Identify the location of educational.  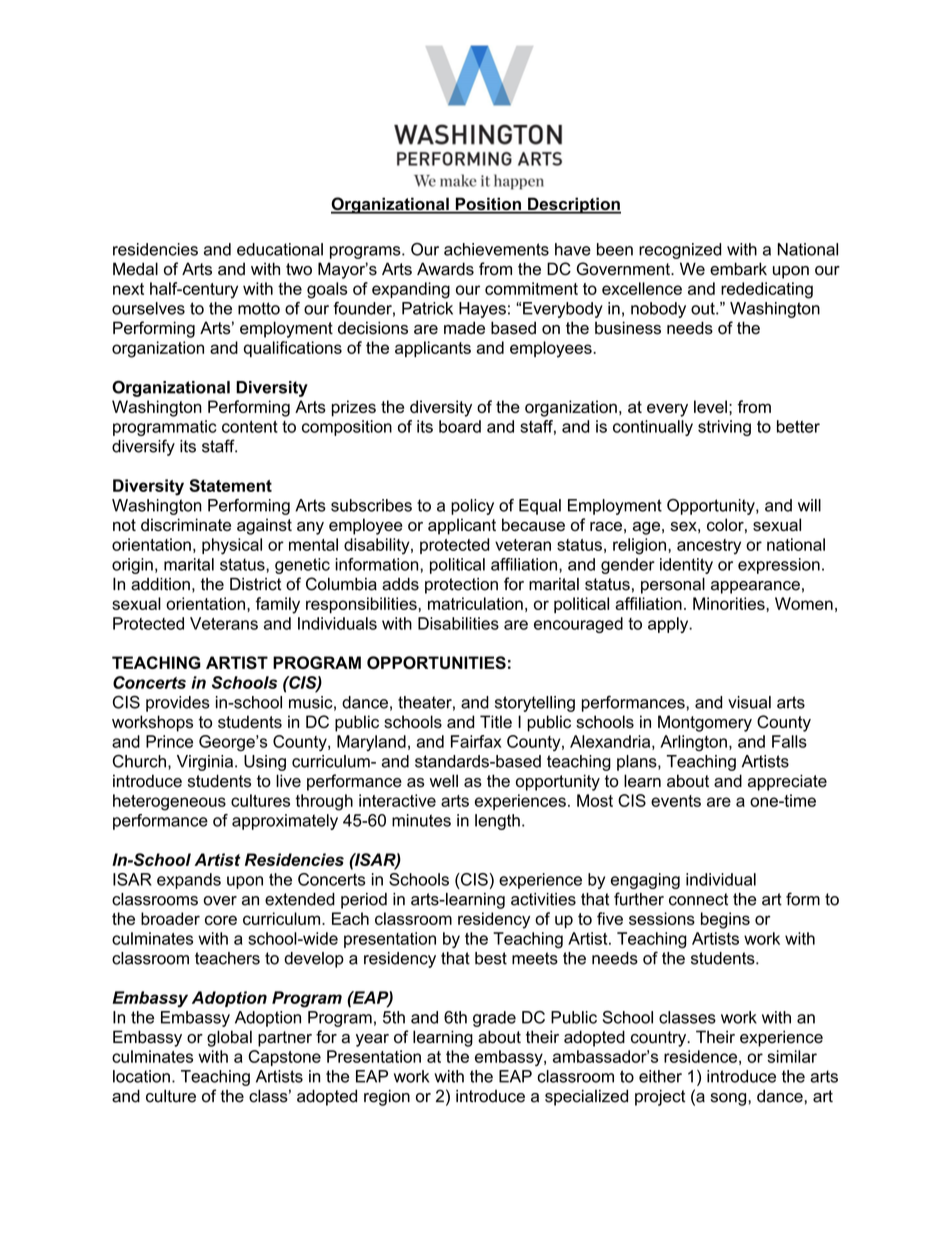
(280, 249).
